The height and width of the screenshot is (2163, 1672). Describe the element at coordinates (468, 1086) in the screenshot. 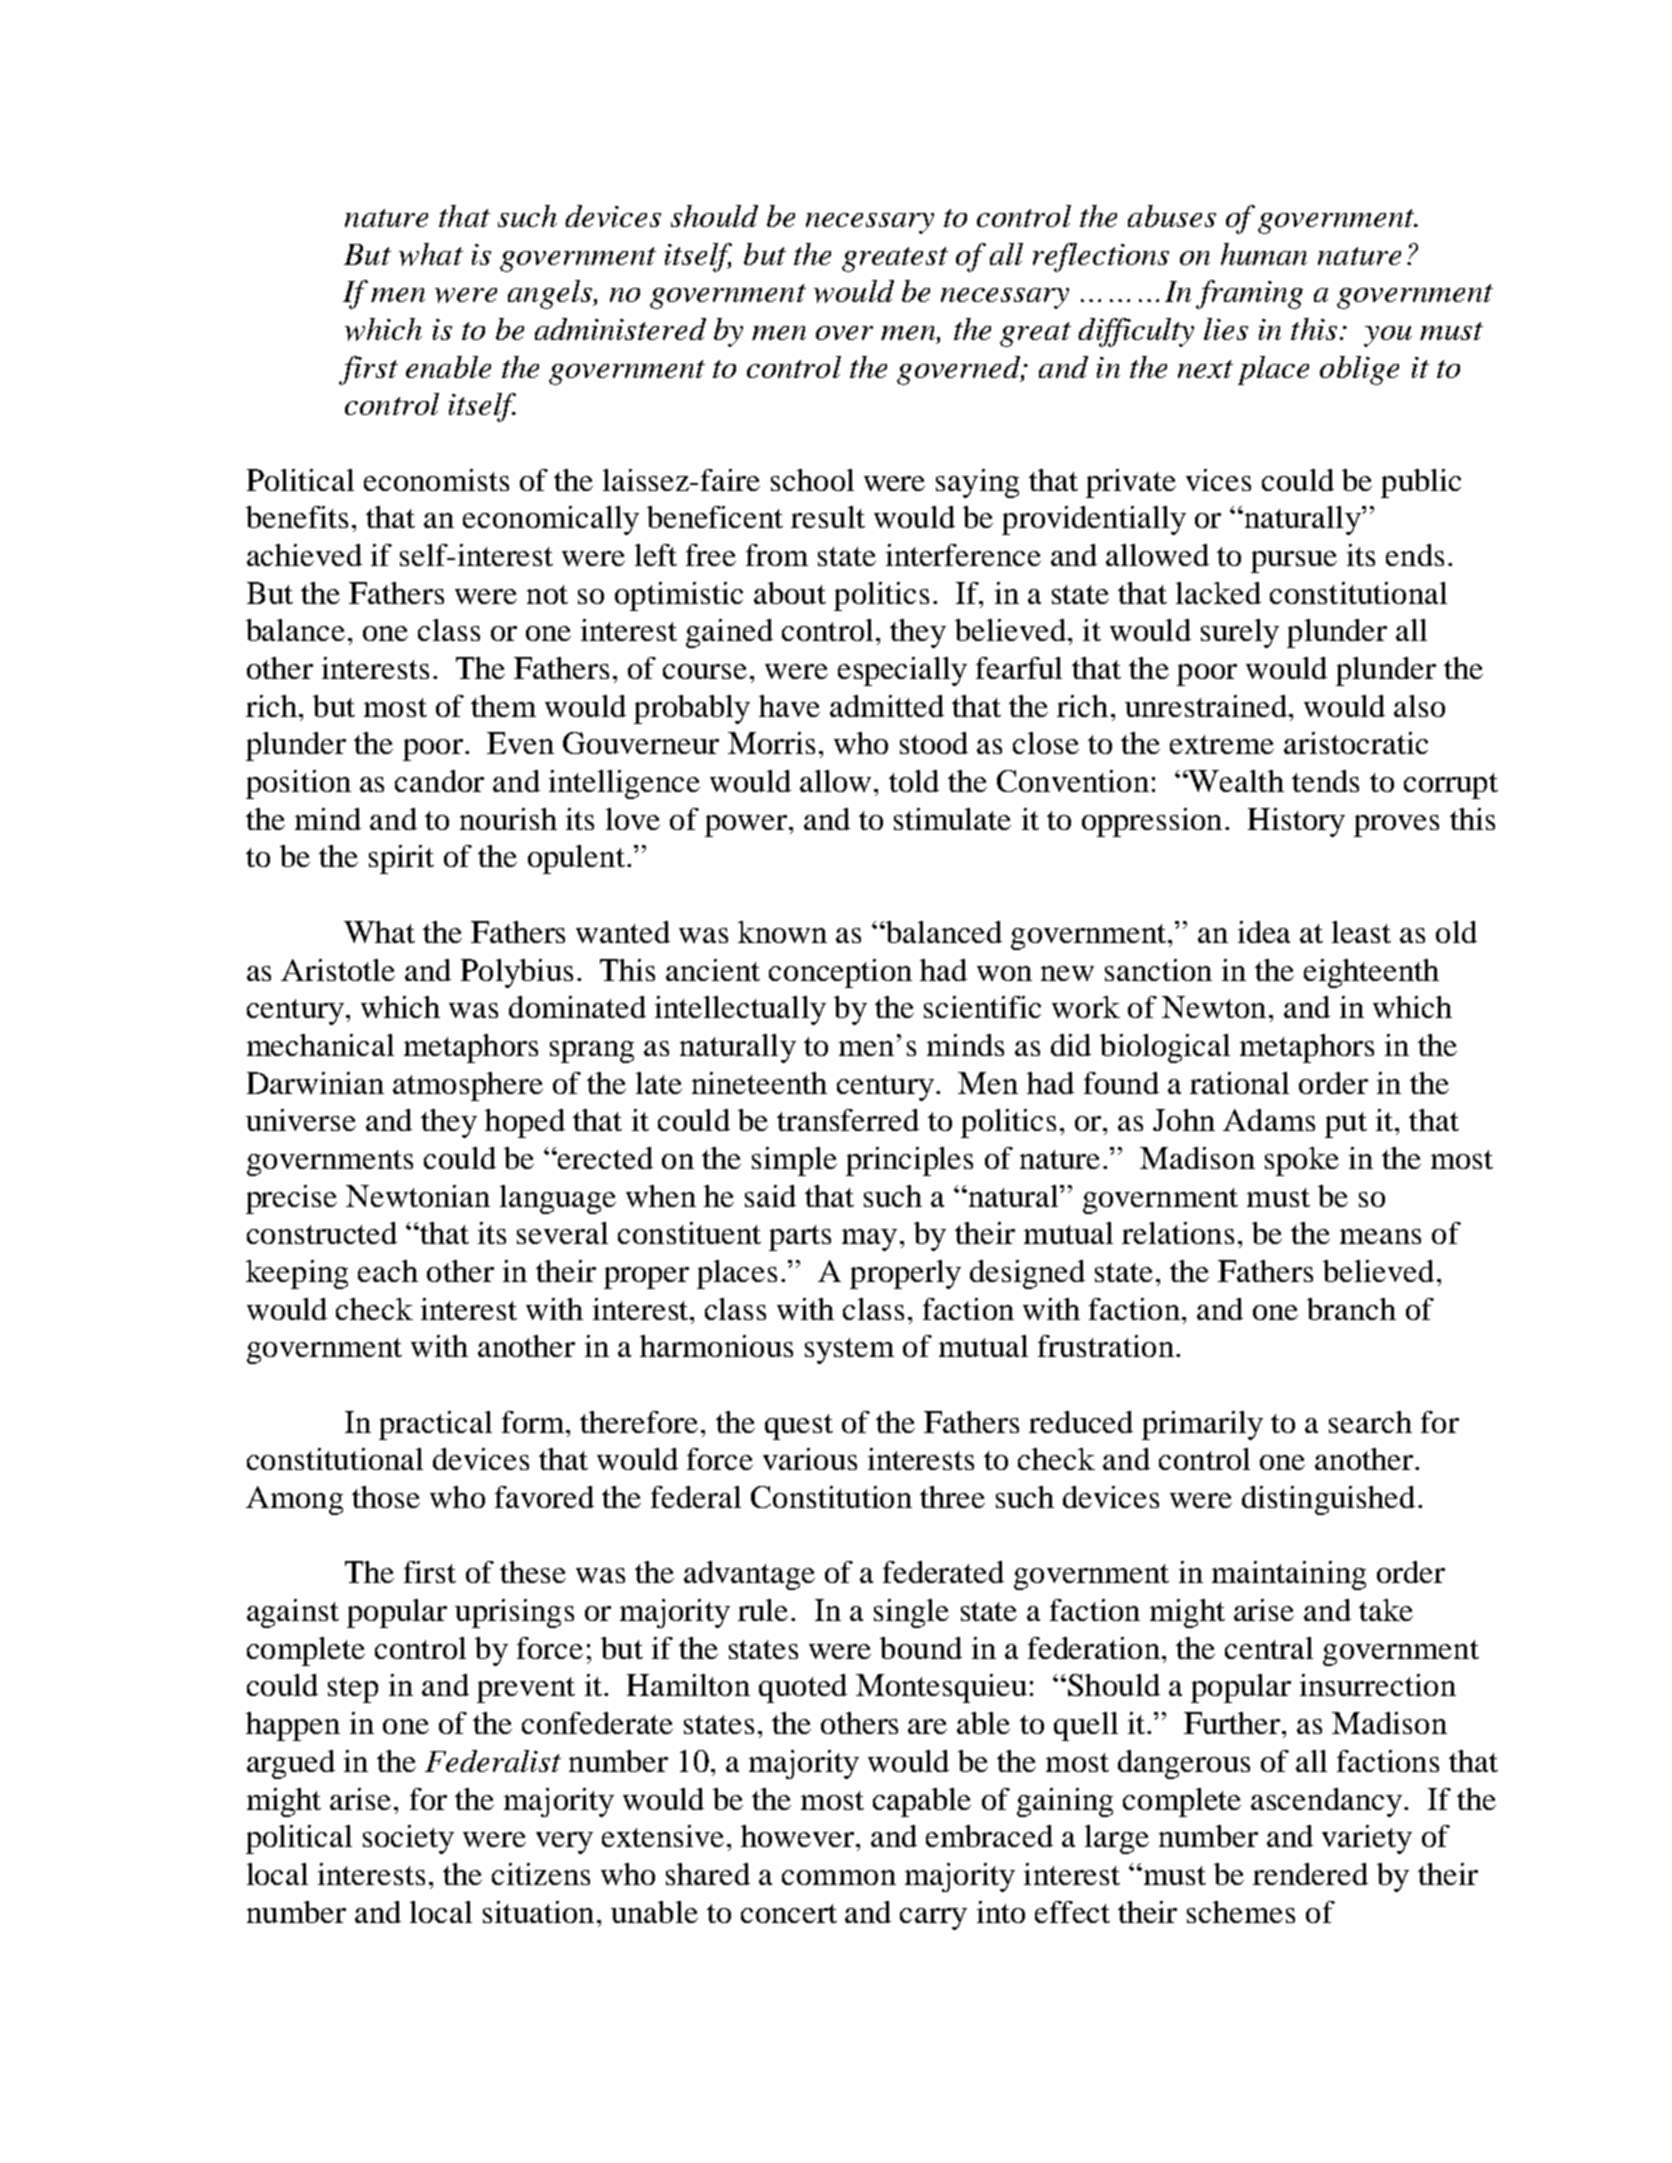

I see `atmosphere` at that location.
